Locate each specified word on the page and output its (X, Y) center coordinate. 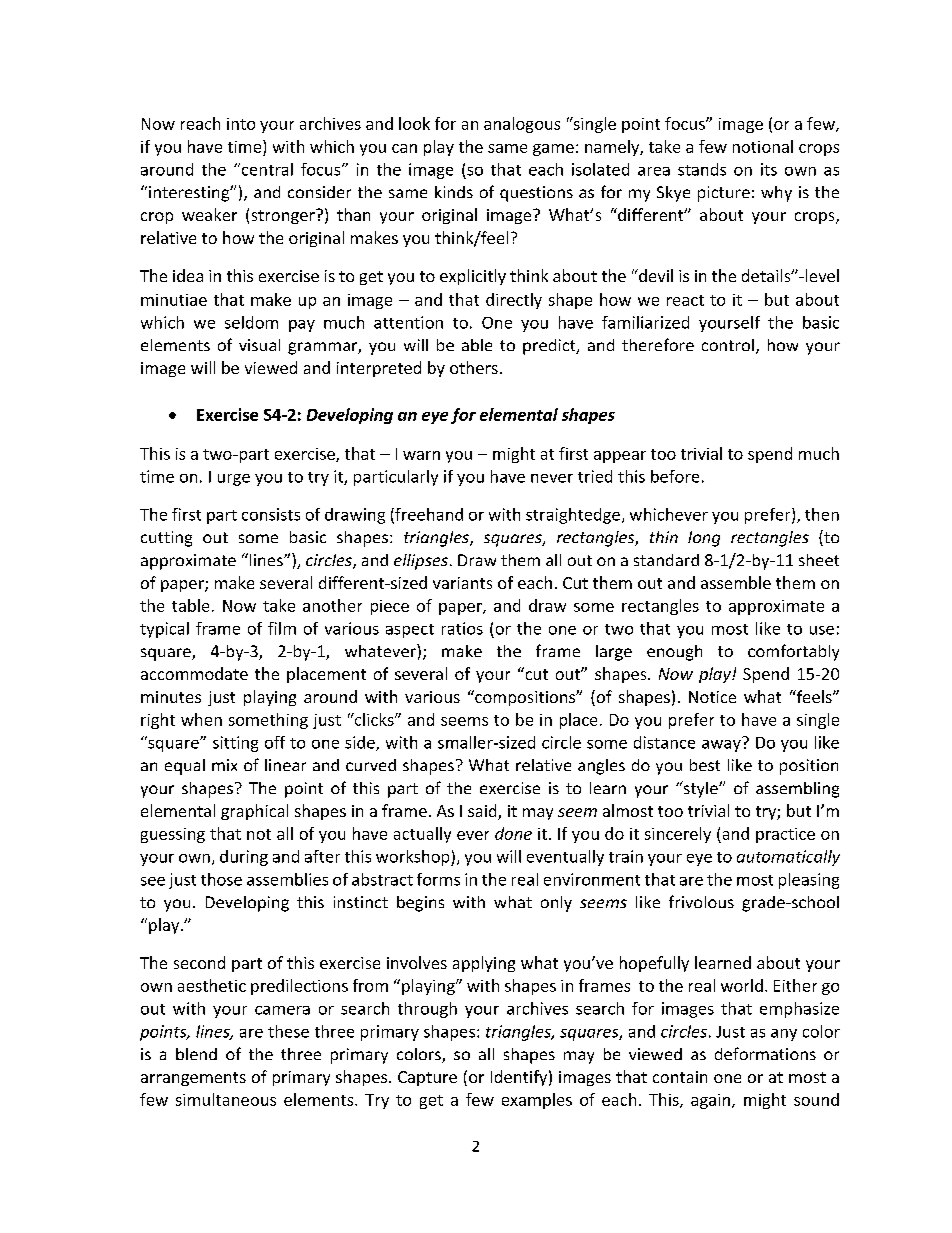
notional (763, 146)
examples (537, 1101)
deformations (765, 1053)
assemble (736, 582)
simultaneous (226, 1099)
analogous (522, 125)
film (282, 628)
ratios (462, 628)
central (266, 169)
